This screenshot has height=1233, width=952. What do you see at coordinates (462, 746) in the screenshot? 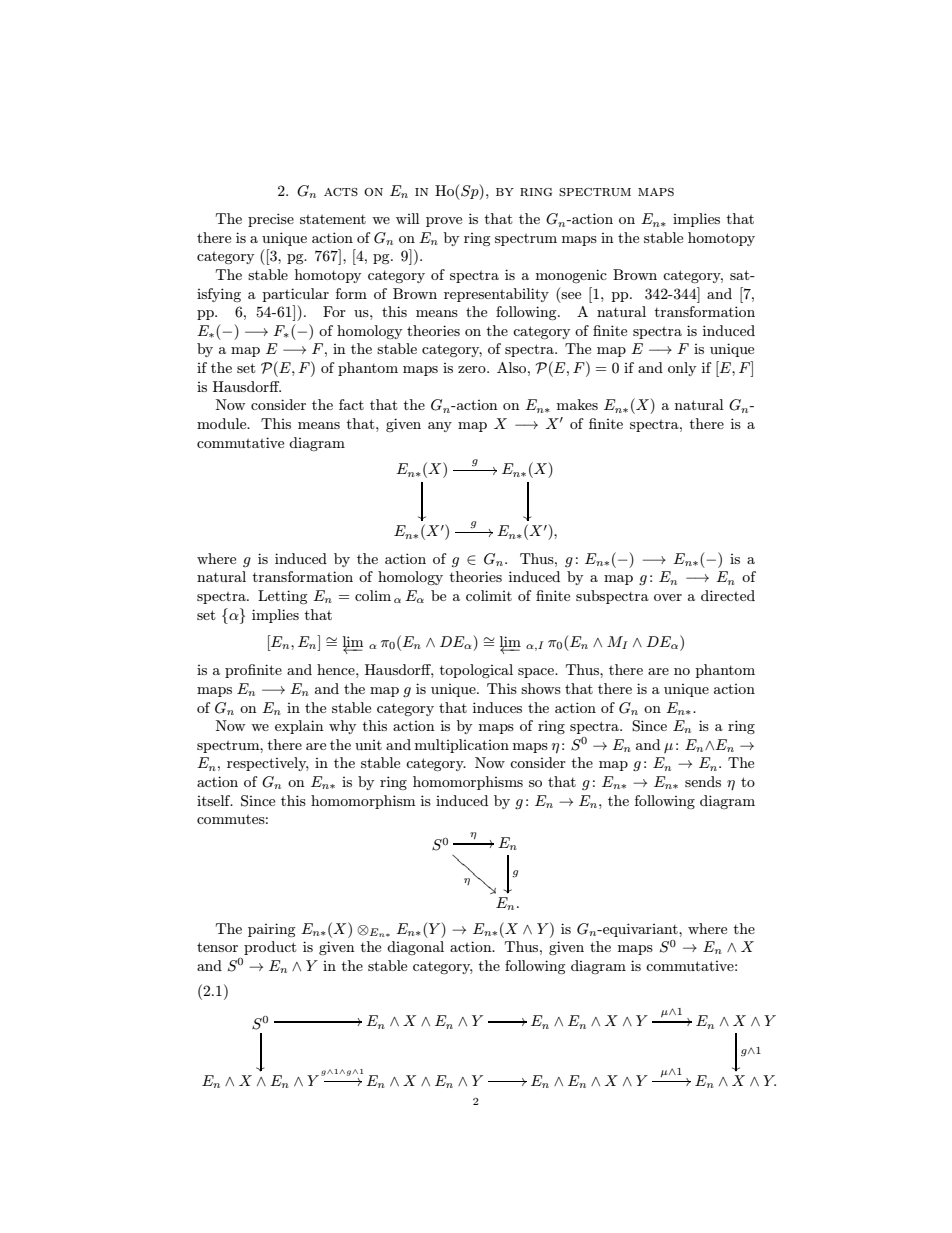
I see `multiplication` at bounding box center [462, 746].
